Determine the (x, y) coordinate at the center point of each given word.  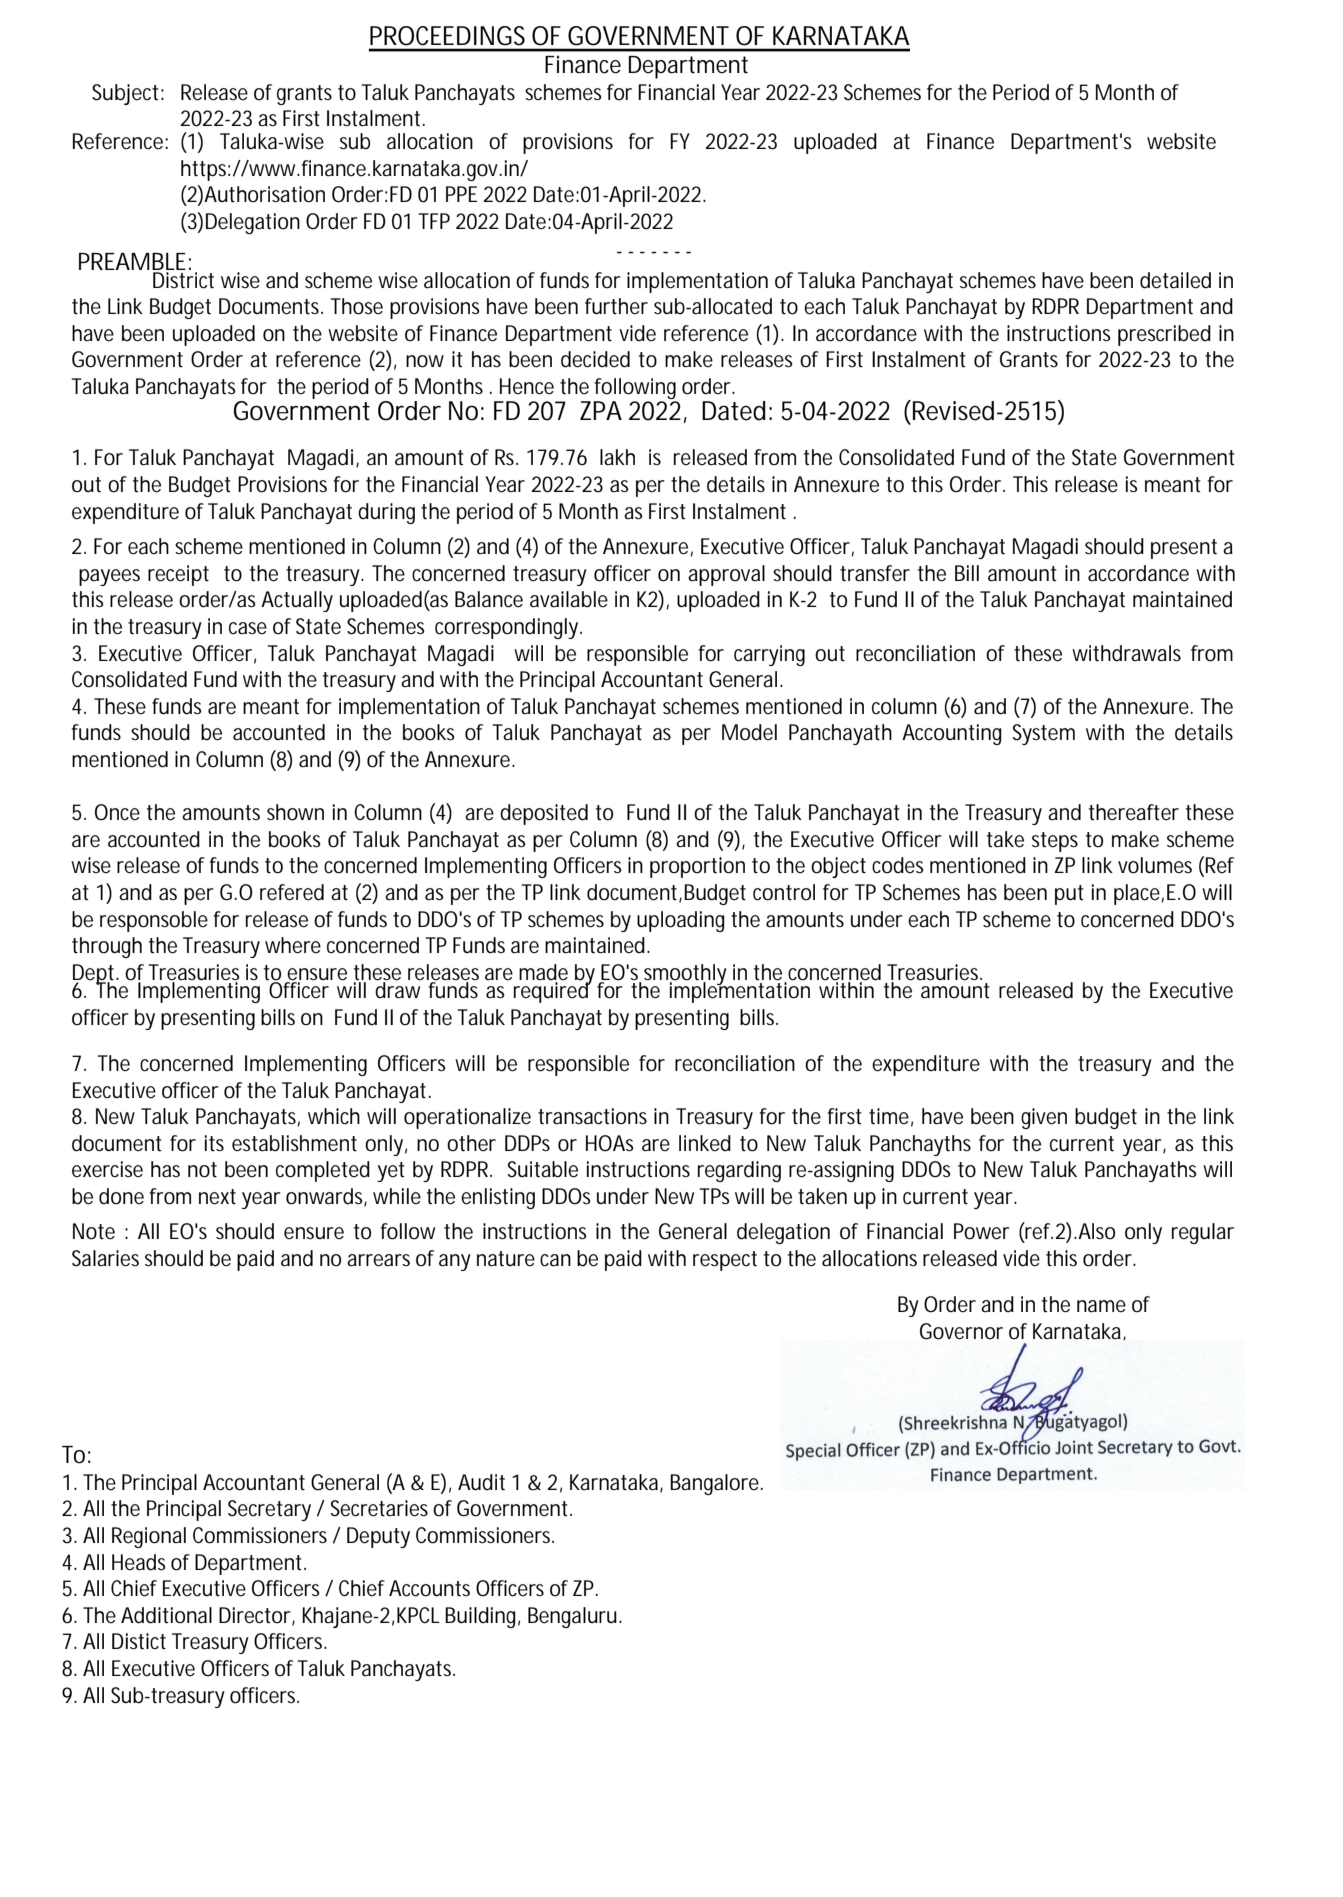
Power (982, 1231)
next (217, 1197)
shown (295, 812)
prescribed (1164, 335)
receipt (178, 575)
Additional (166, 1615)
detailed (1175, 280)
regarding (739, 1171)
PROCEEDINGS (447, 36)
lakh (617, 457)
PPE (461, 194)
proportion (697, 867)
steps (1055, 842)
